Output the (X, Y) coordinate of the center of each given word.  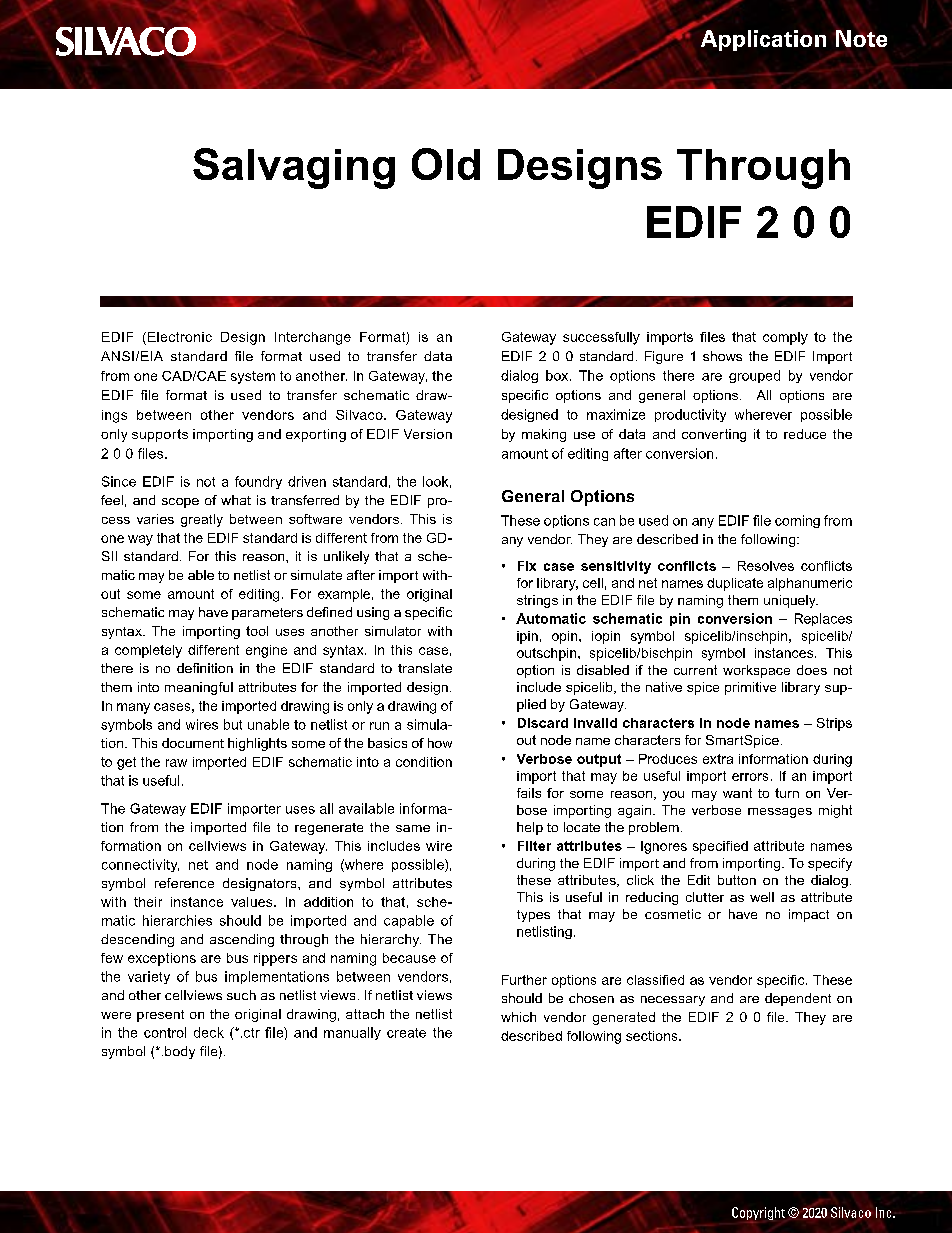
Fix (527, 566)
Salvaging (294, 168)
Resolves (766, 566)
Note (861, 38)
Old (446, 164)
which (518, 1017)
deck (209, 1032)
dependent (798, 999)
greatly (202, 520)
